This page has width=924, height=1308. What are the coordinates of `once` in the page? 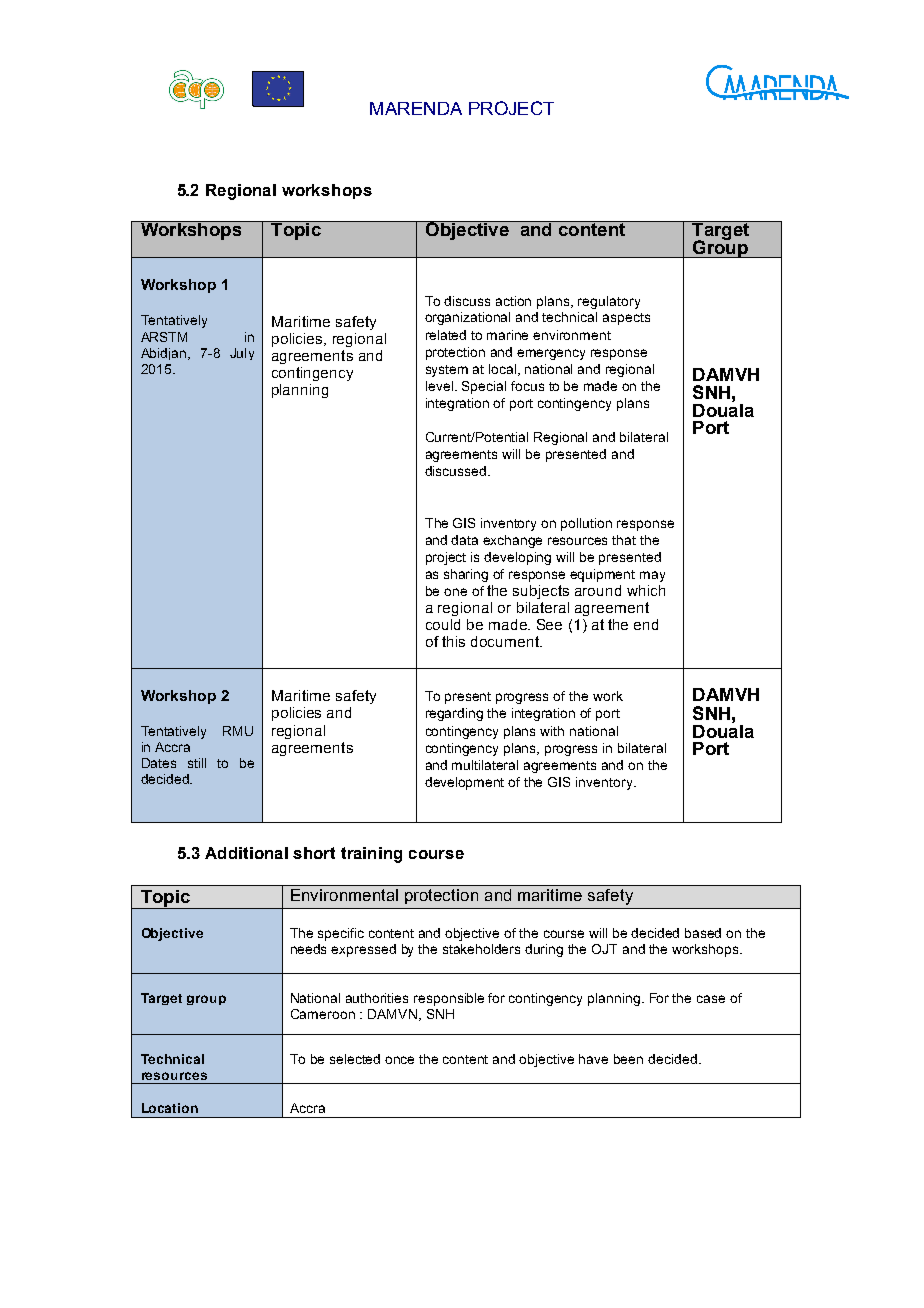 It's located at (399, 1060).
